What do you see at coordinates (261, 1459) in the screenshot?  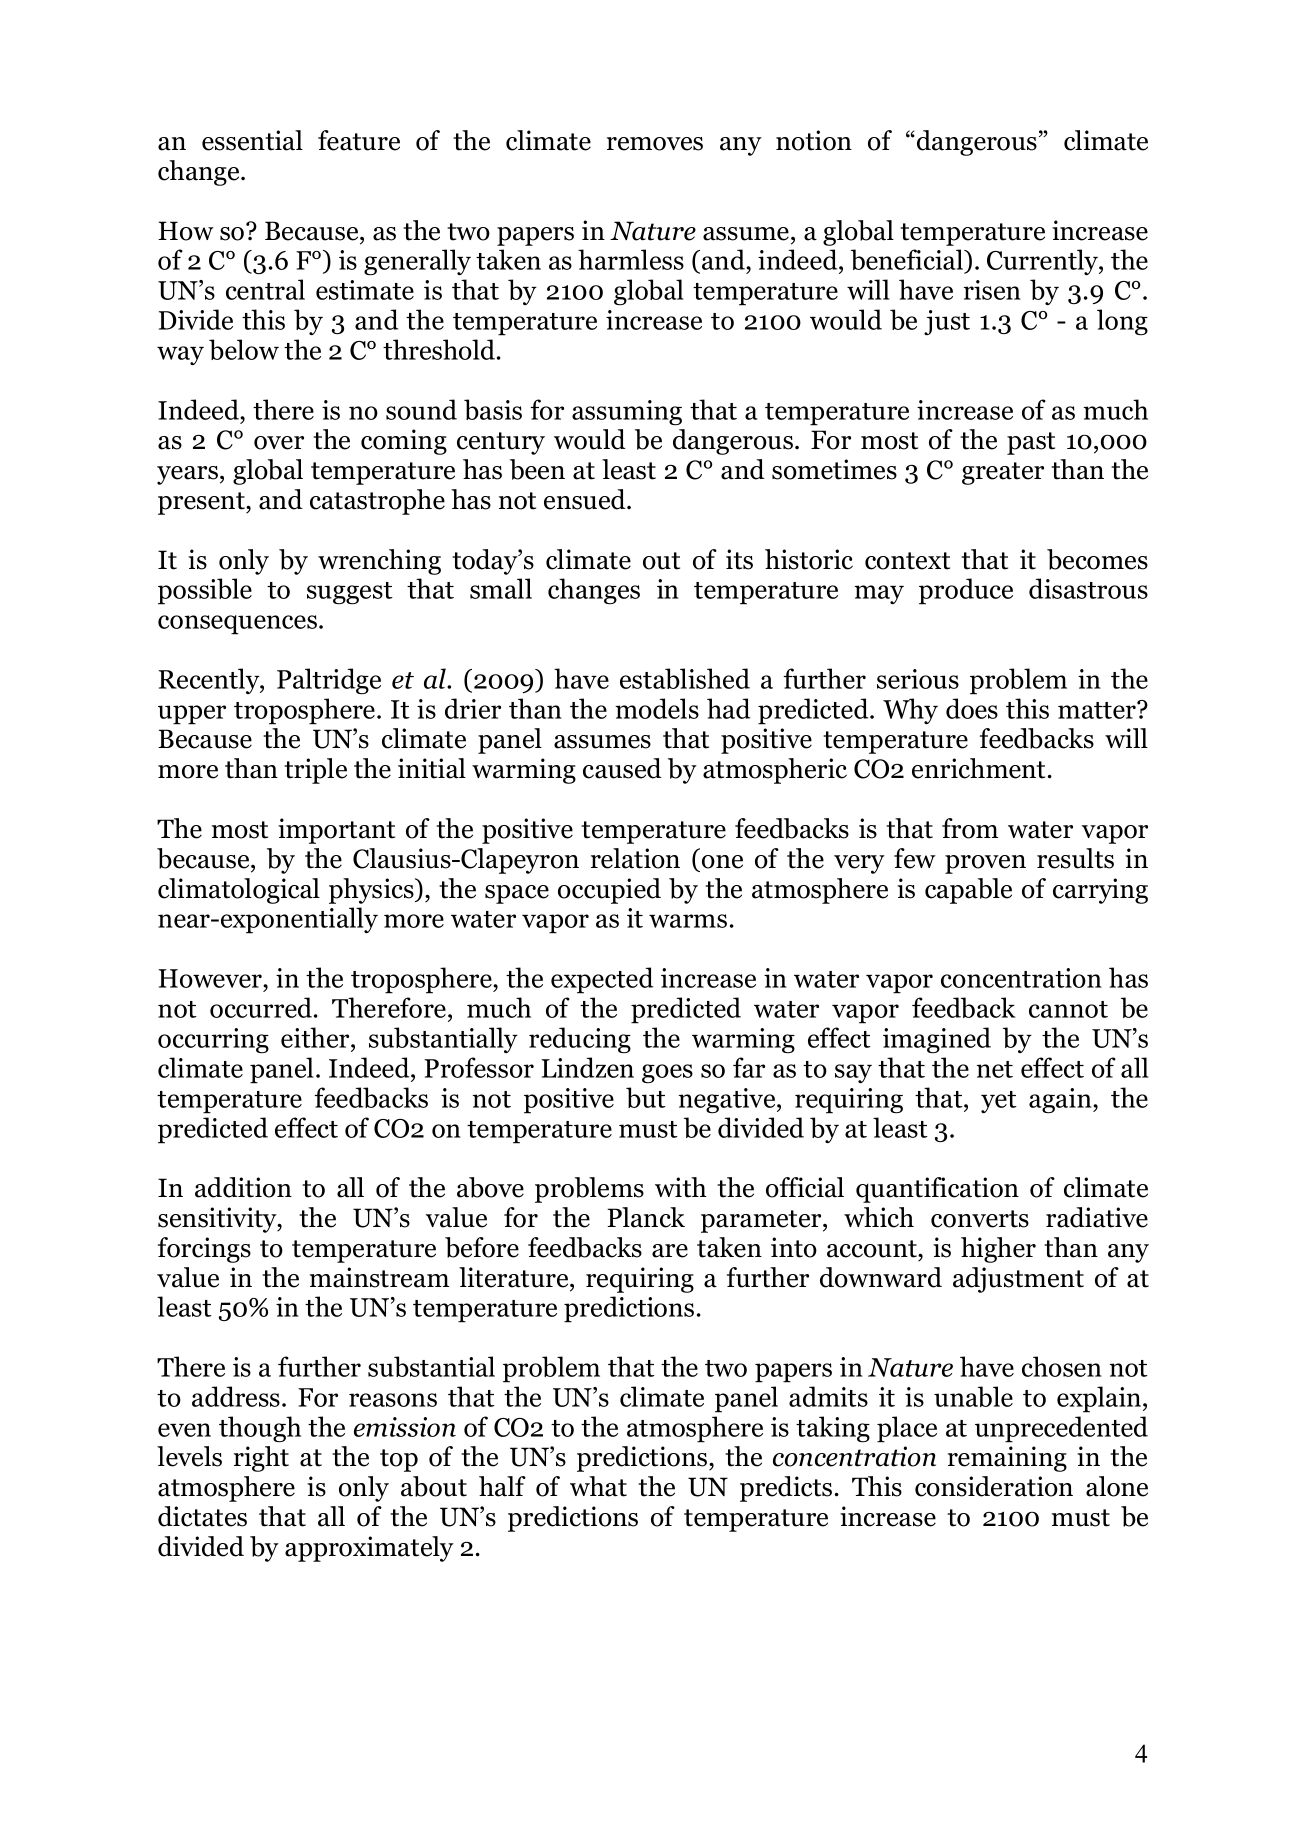 I see `right` at bounding box center [261, 1459].
